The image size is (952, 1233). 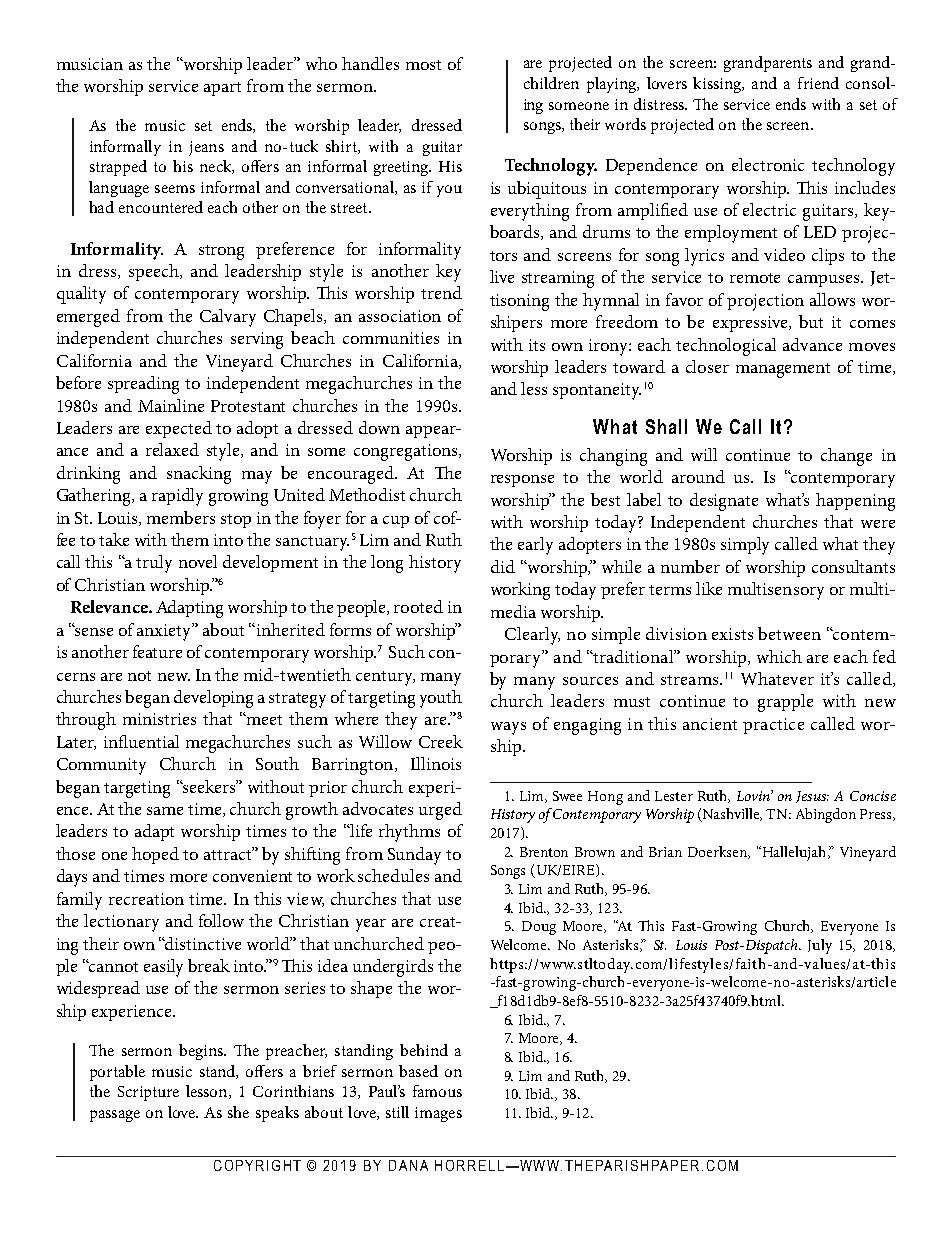 What do you see at coordinates (846, 457) in the screenshot?
I see `change` at bounding box center [846, 457].
